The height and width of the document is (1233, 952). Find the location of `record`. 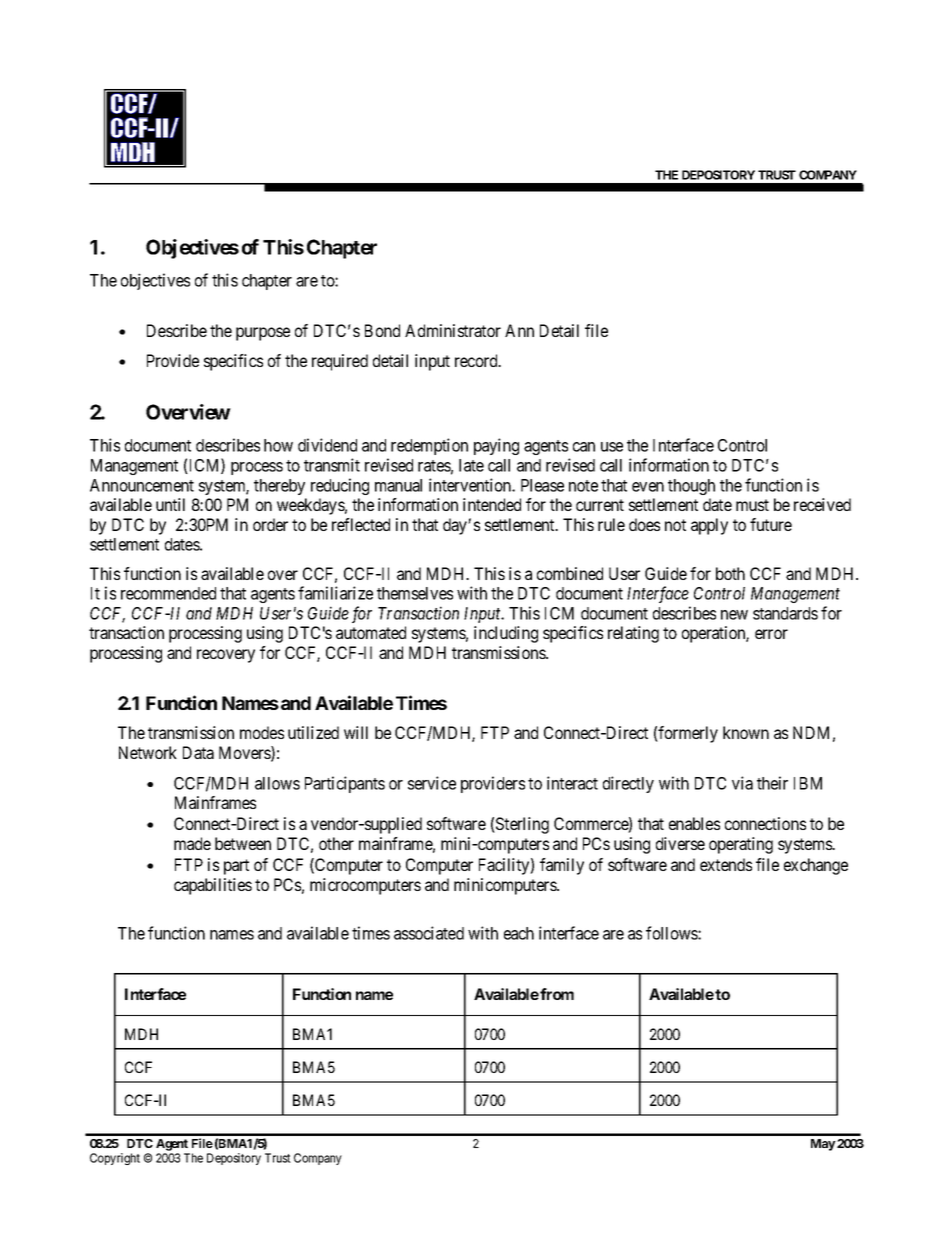

record is located at coordinates (477, 360).
